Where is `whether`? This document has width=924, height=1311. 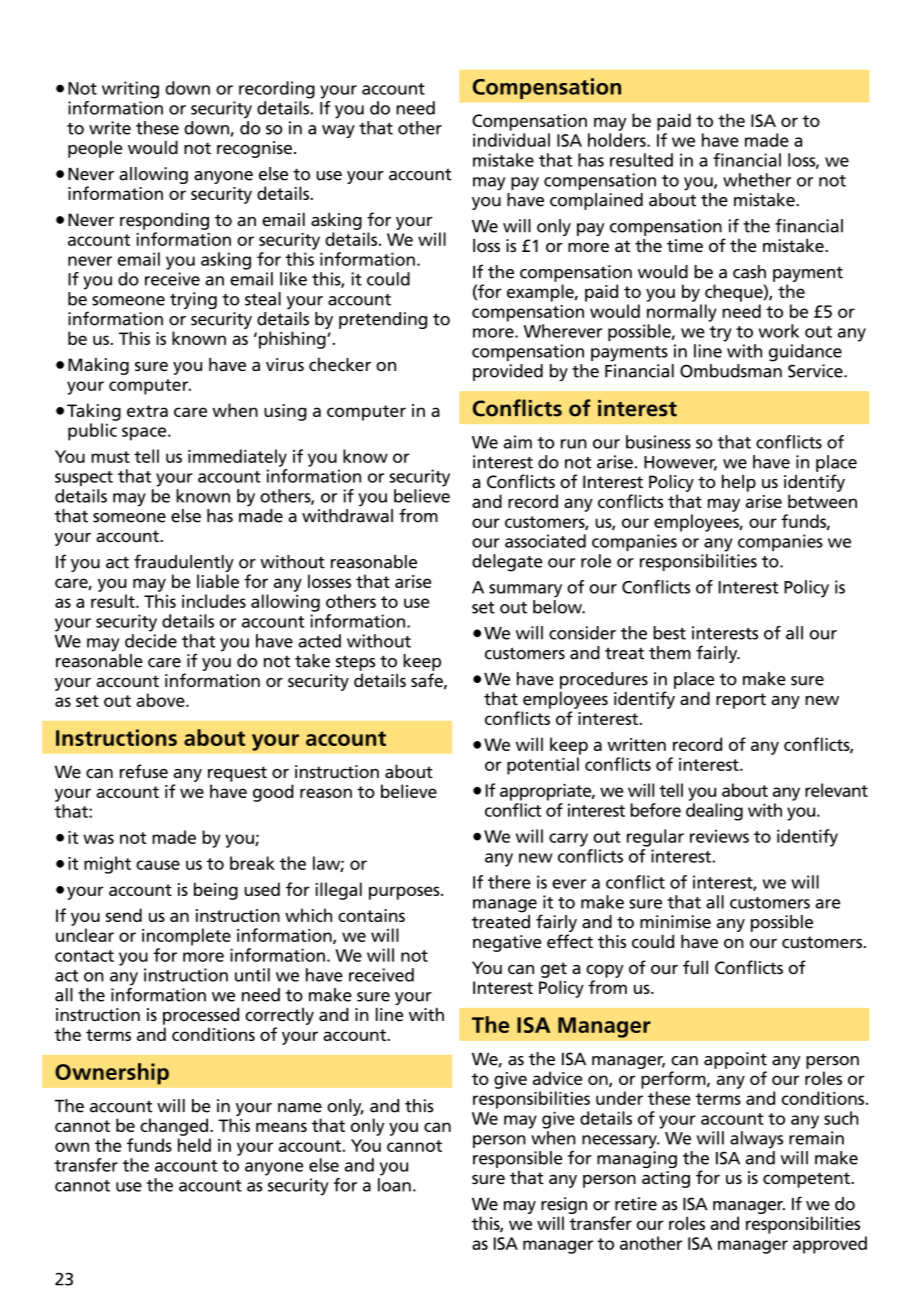
whether is located at coordinates (757, 180).
